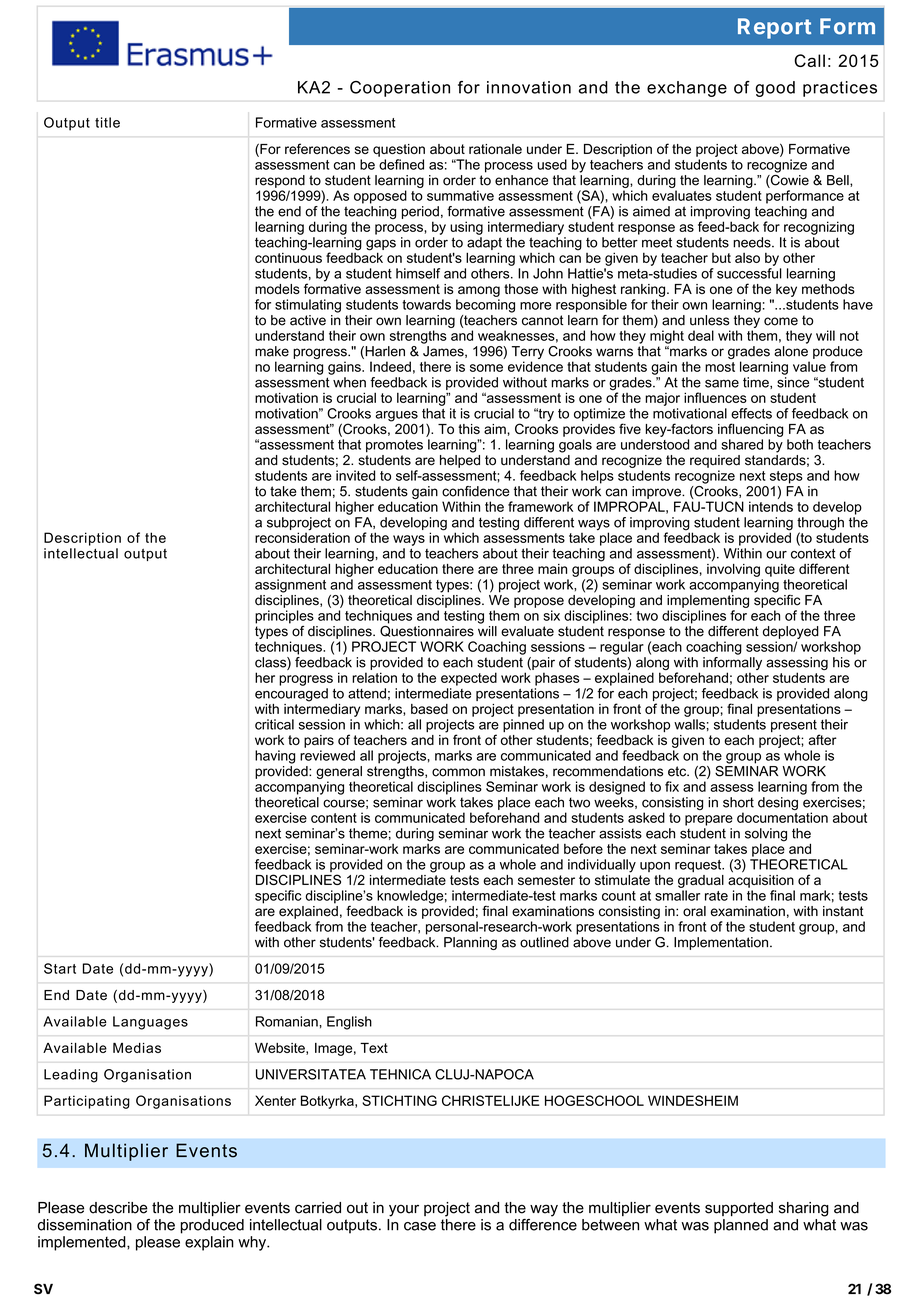 This image has height=1309, width=924. What do you see at coordinates (486, 368) in the image?
I see `some` at bounding box center [486, 368].
